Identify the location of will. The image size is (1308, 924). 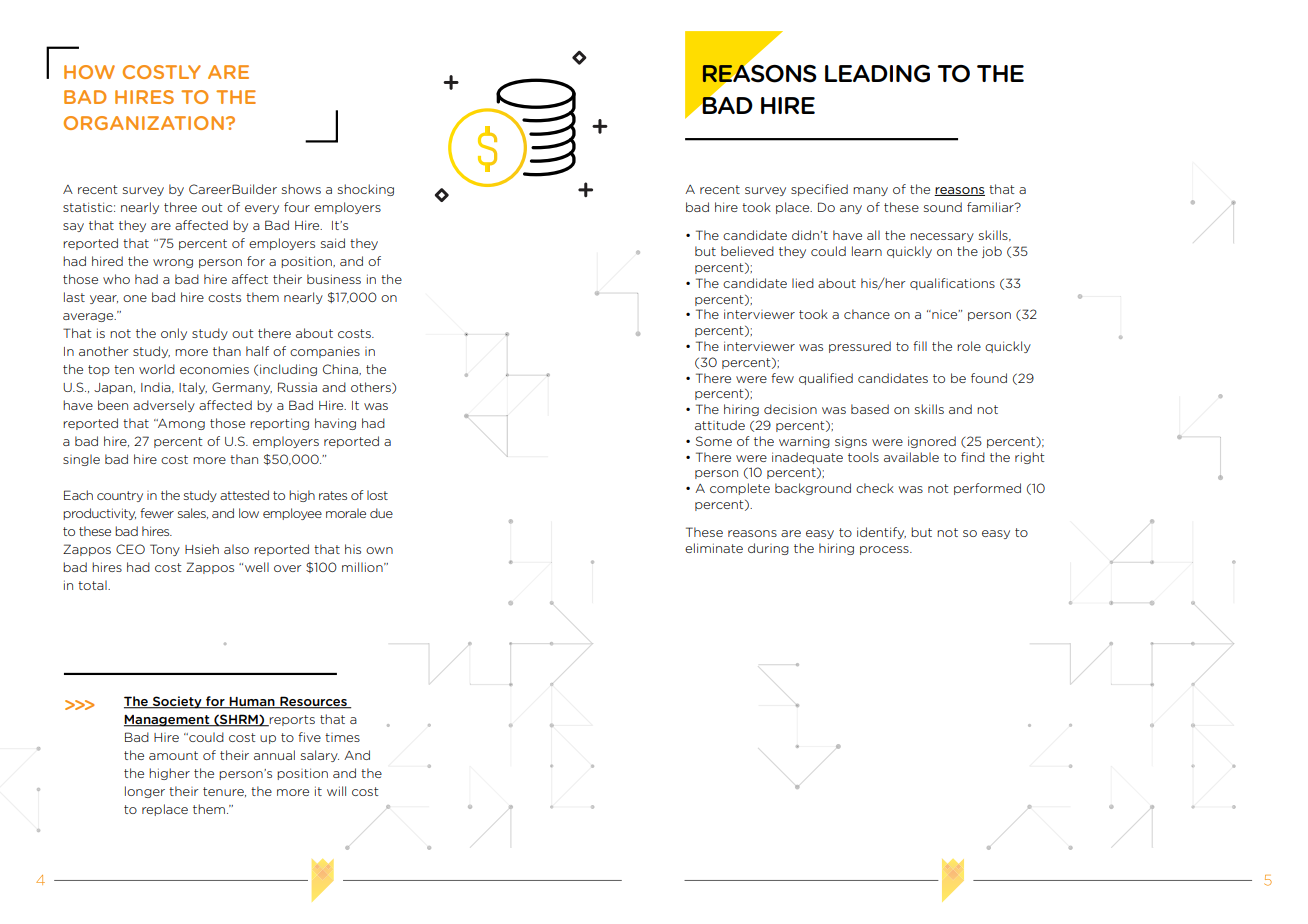
(336, 791).
